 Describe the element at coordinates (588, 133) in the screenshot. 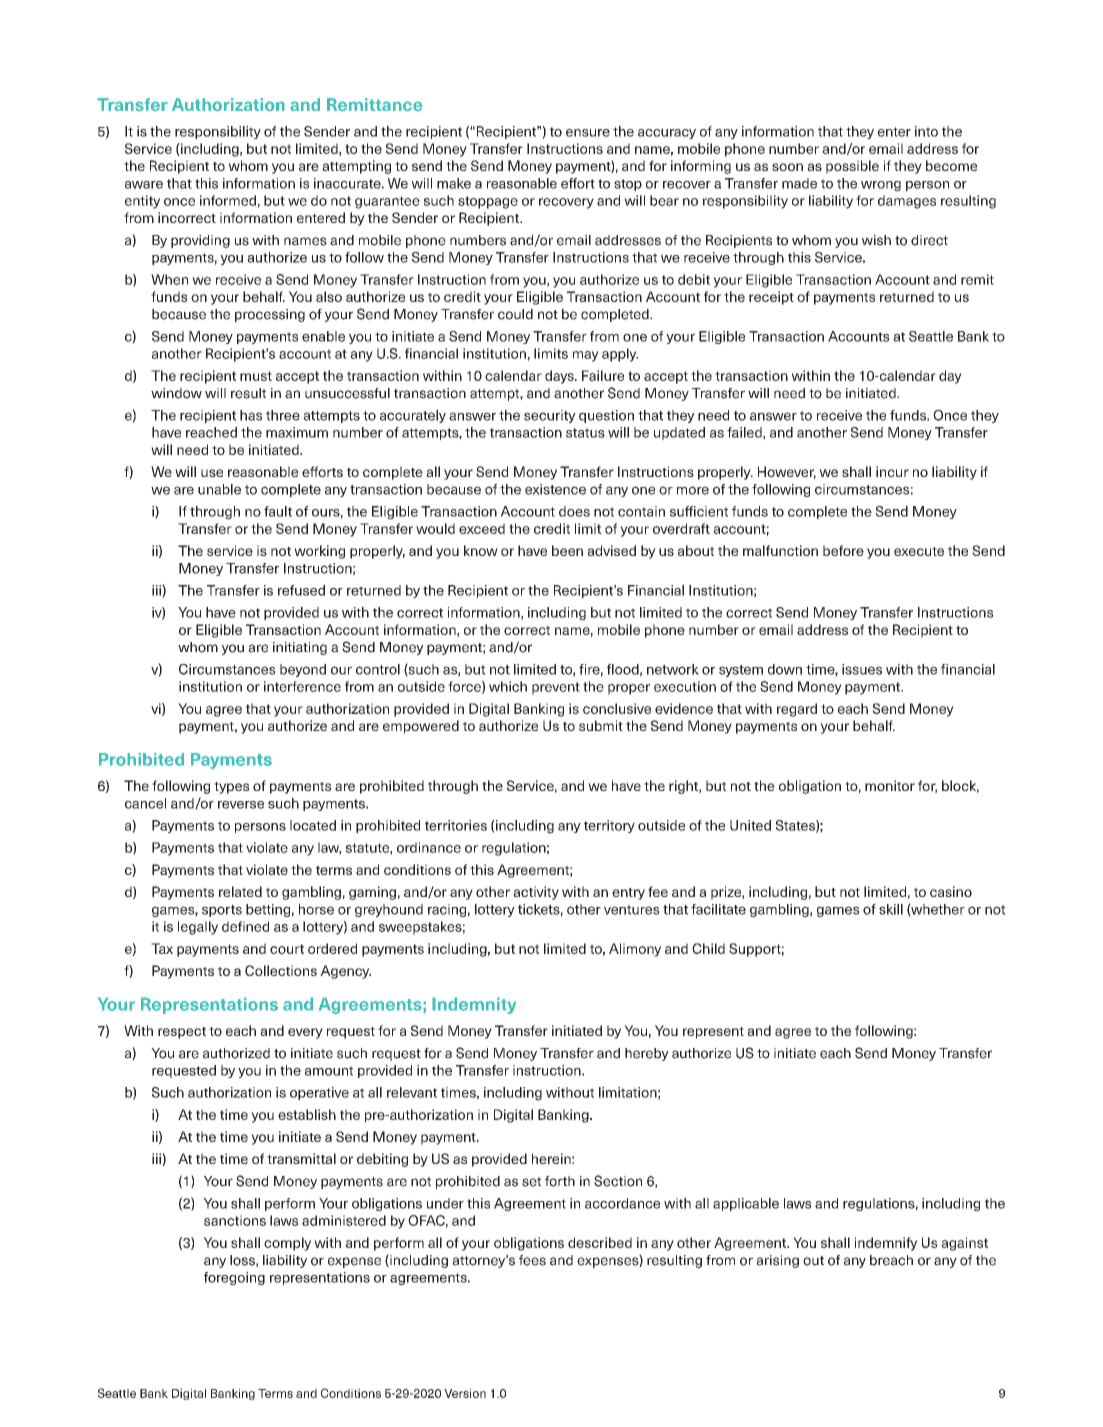

I see `ensure` at that location.
